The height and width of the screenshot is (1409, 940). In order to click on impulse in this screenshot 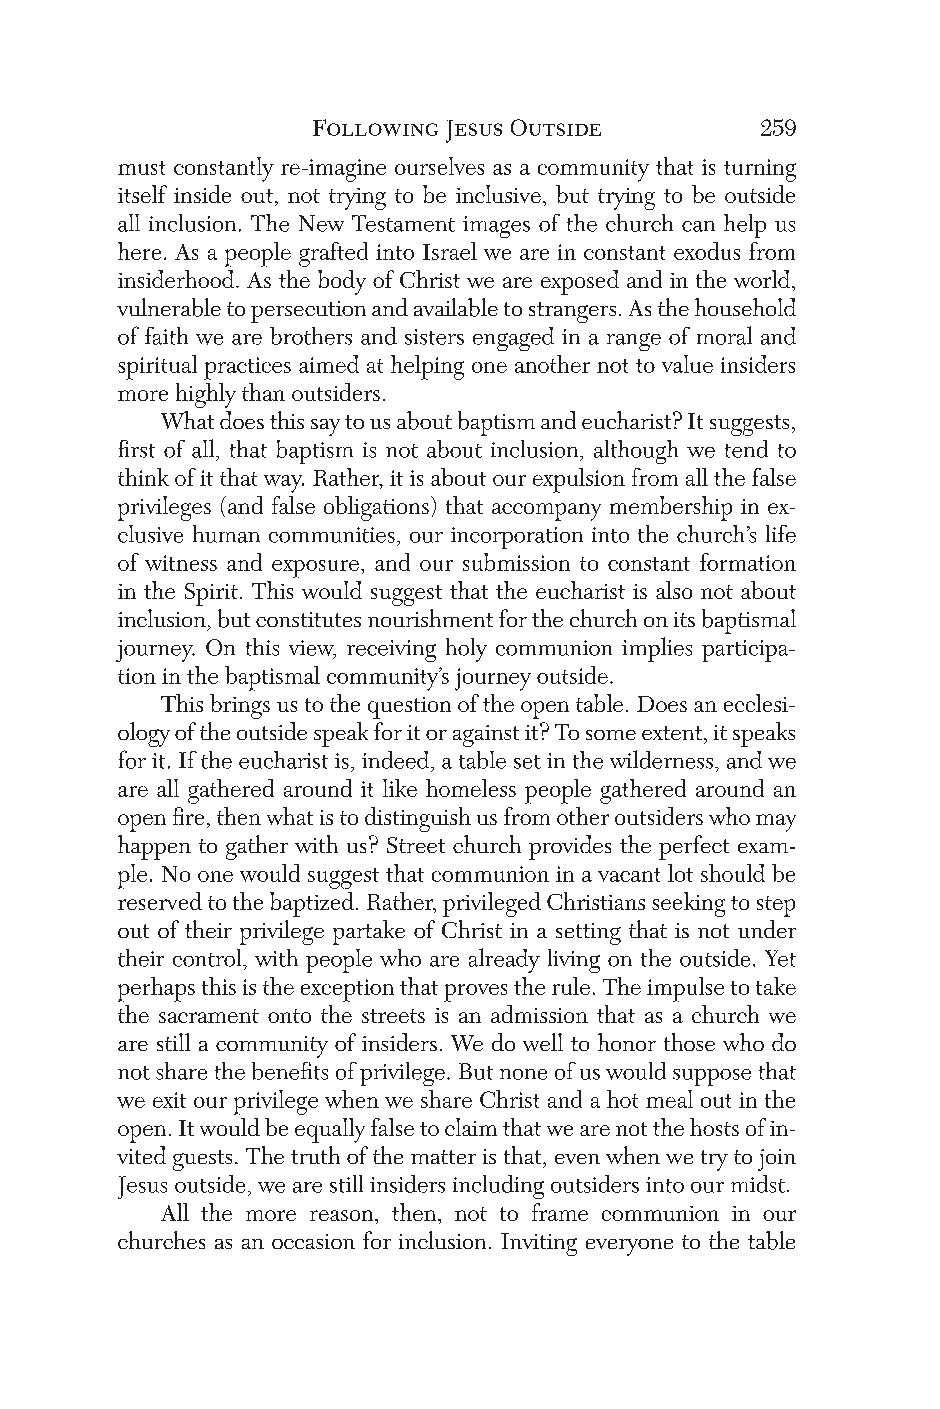, I will do `click(685, 989)`.
